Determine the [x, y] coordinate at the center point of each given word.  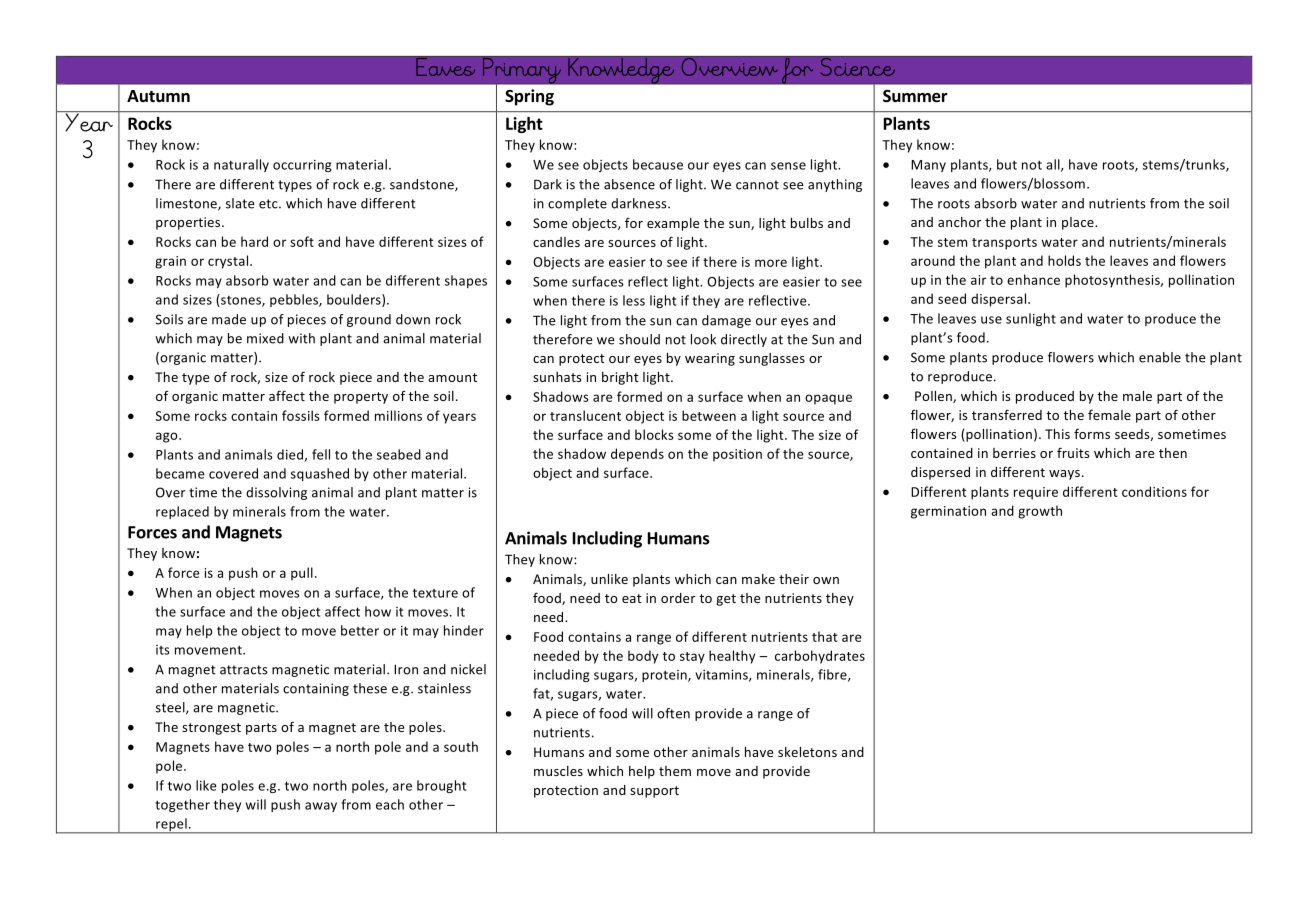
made [229, 319]
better [360, 630]
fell [321, 454]
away [321, 807]
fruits [1073, 452]
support [654, 792]
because [658, 164]
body [643, 657]
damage [726, 321]
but [1007, 164]
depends [637, 455]
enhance [1033, 279]
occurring [302, 166]
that [825, 636]
